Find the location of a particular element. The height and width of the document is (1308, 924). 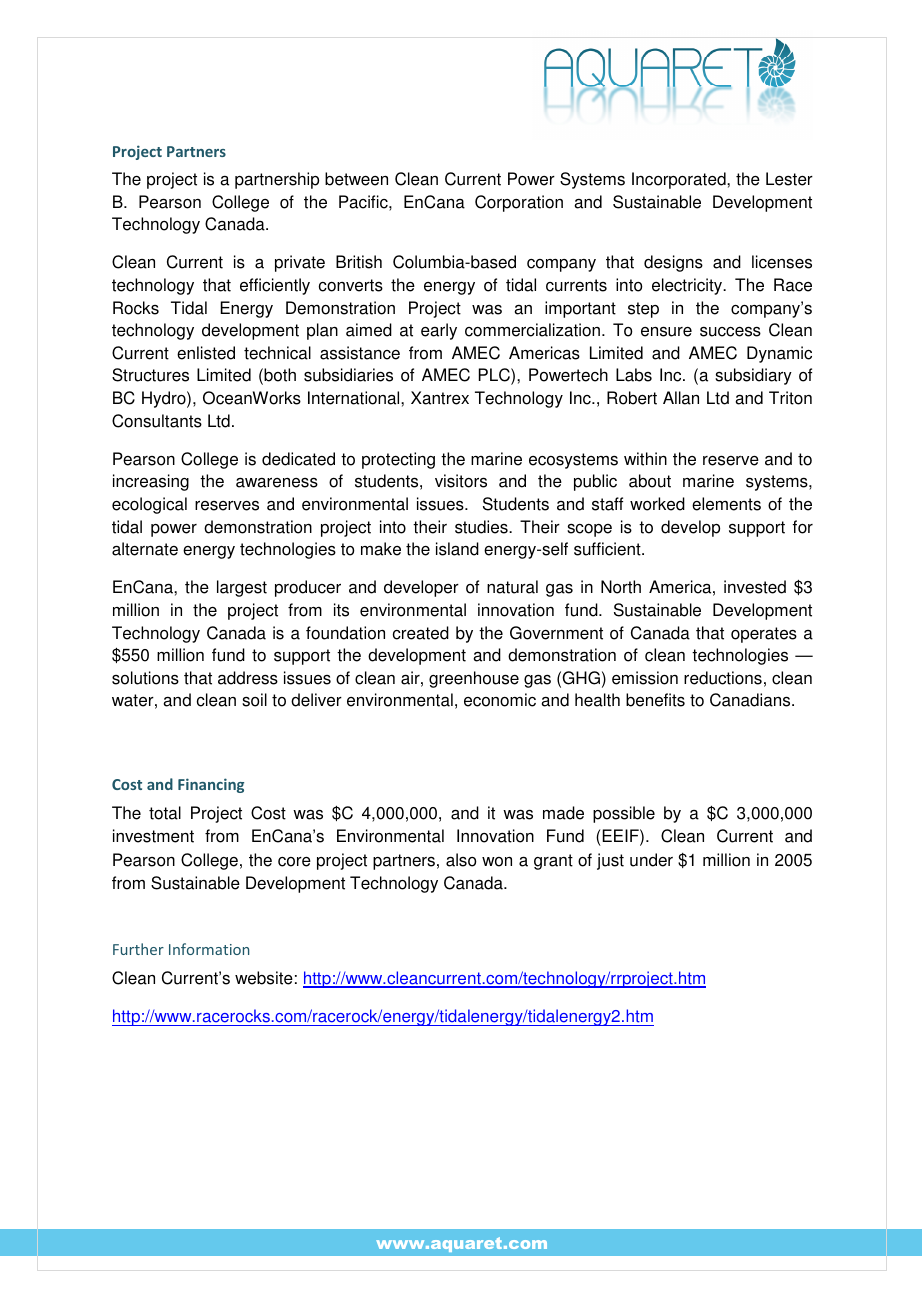

Corporation is located at coordinates (519, 203).
